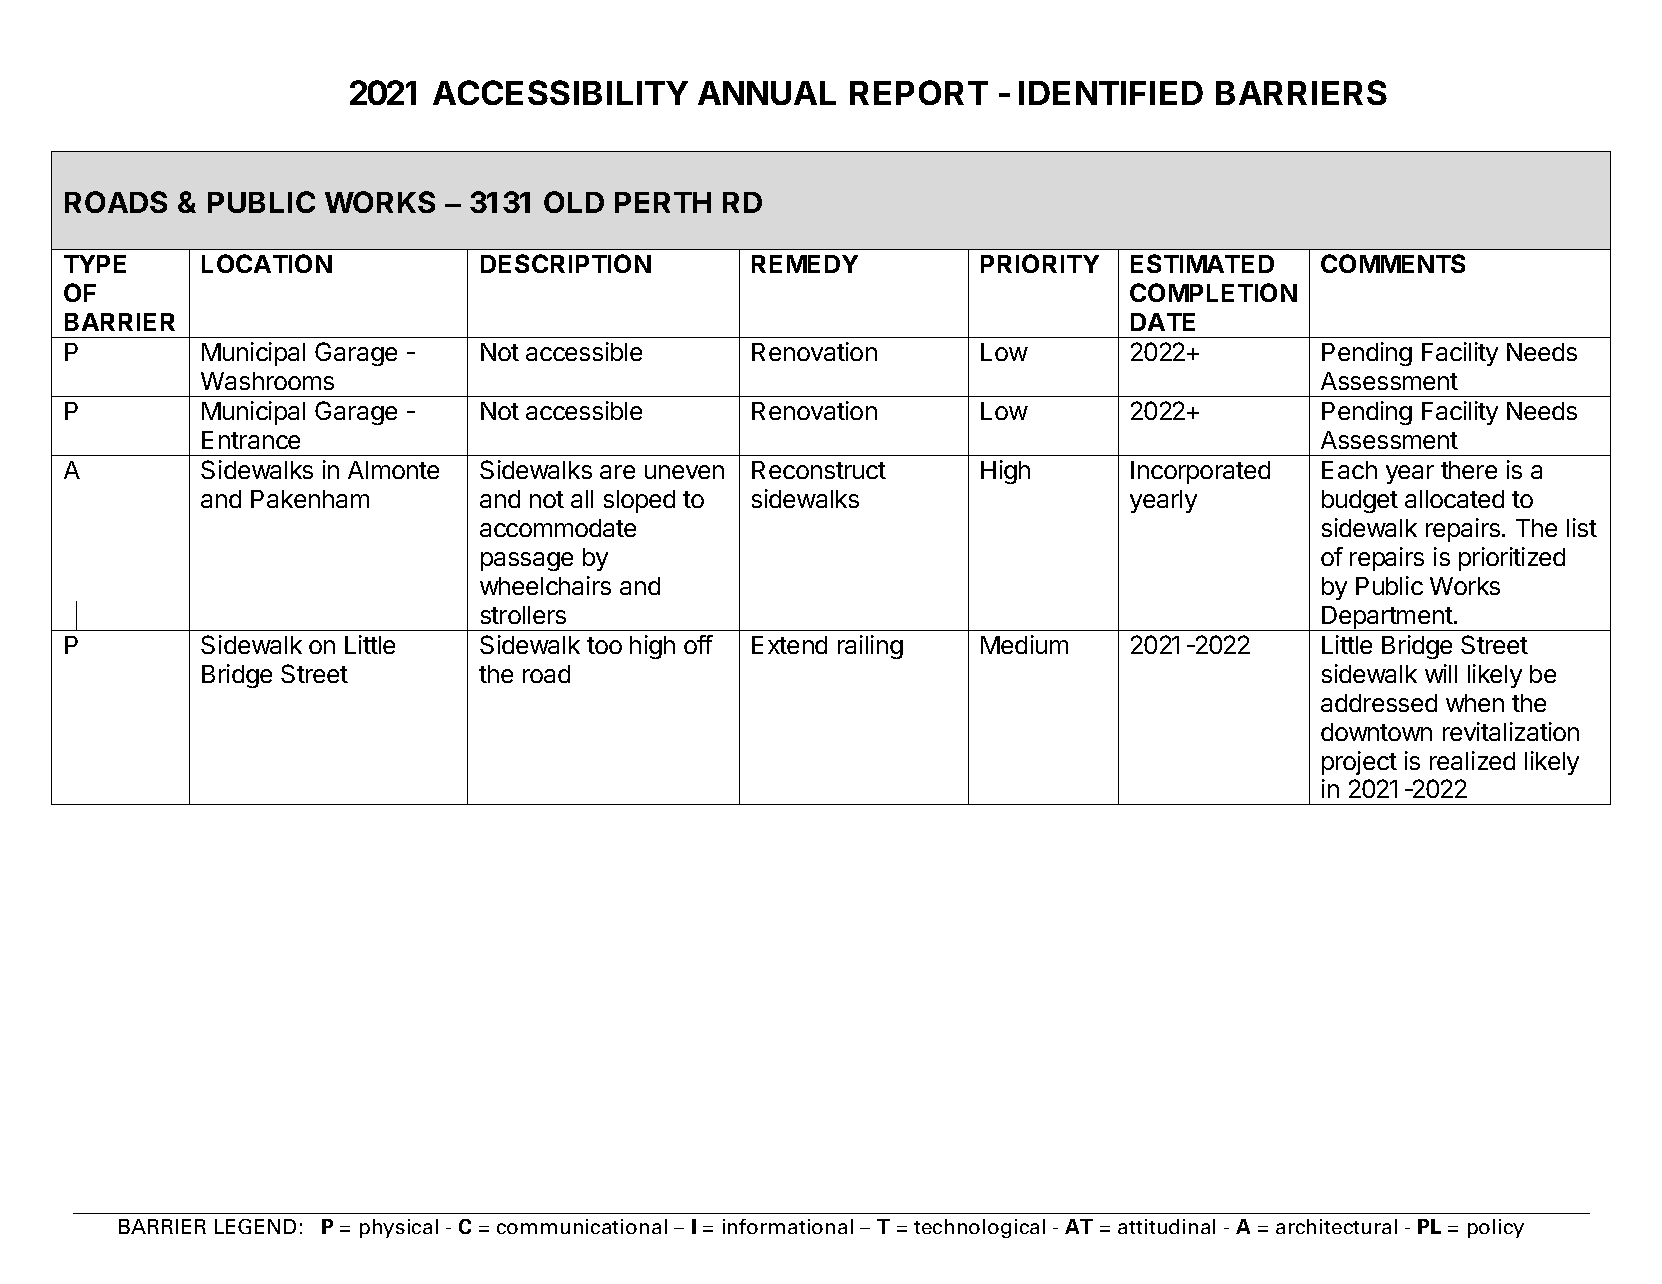 Image resolution: width=1662 pixels, height=1284 pixels. Describe the element at coordinates (788, 1226) in the screenshot. I see `informational` at that location.
